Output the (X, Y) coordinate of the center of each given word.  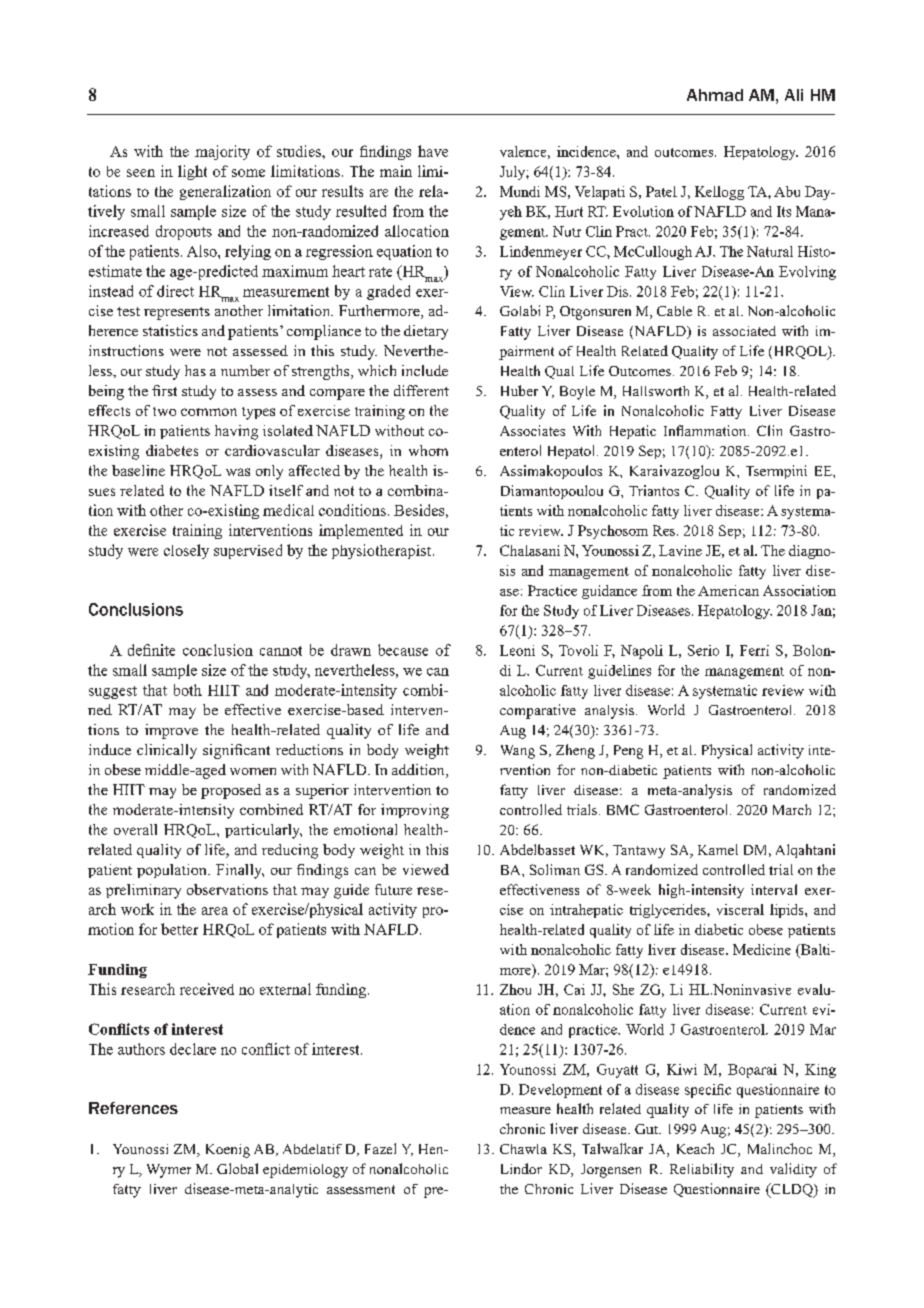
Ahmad (715, 95)
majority (222, 152)
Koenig (228, 1151)
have (433, 151)
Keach (695, 1148)
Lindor (521, 1168)
